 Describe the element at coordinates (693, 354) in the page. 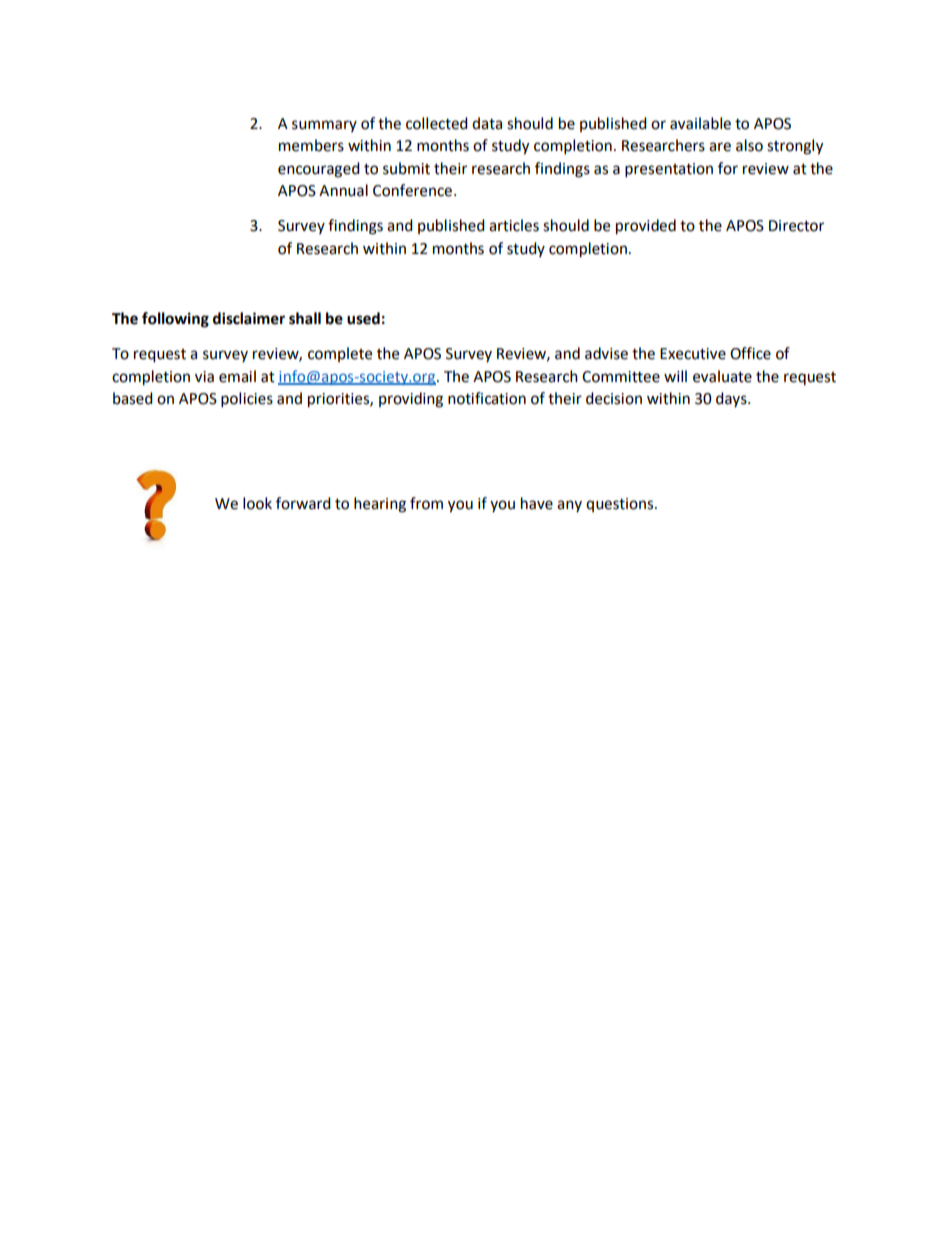

I see `Executive` at that location.
